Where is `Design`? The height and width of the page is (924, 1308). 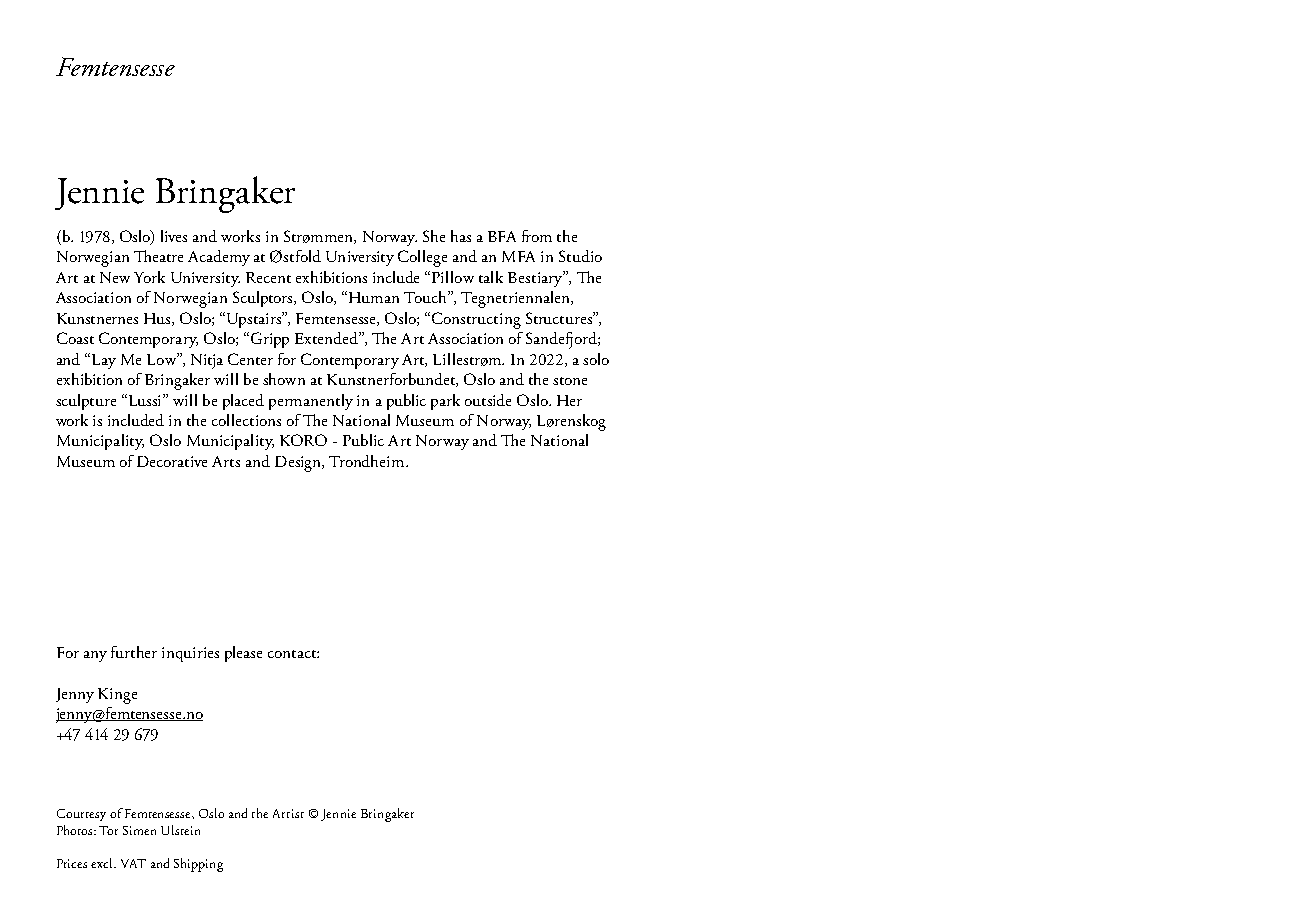 Design is located at coordinates (299, 464).
